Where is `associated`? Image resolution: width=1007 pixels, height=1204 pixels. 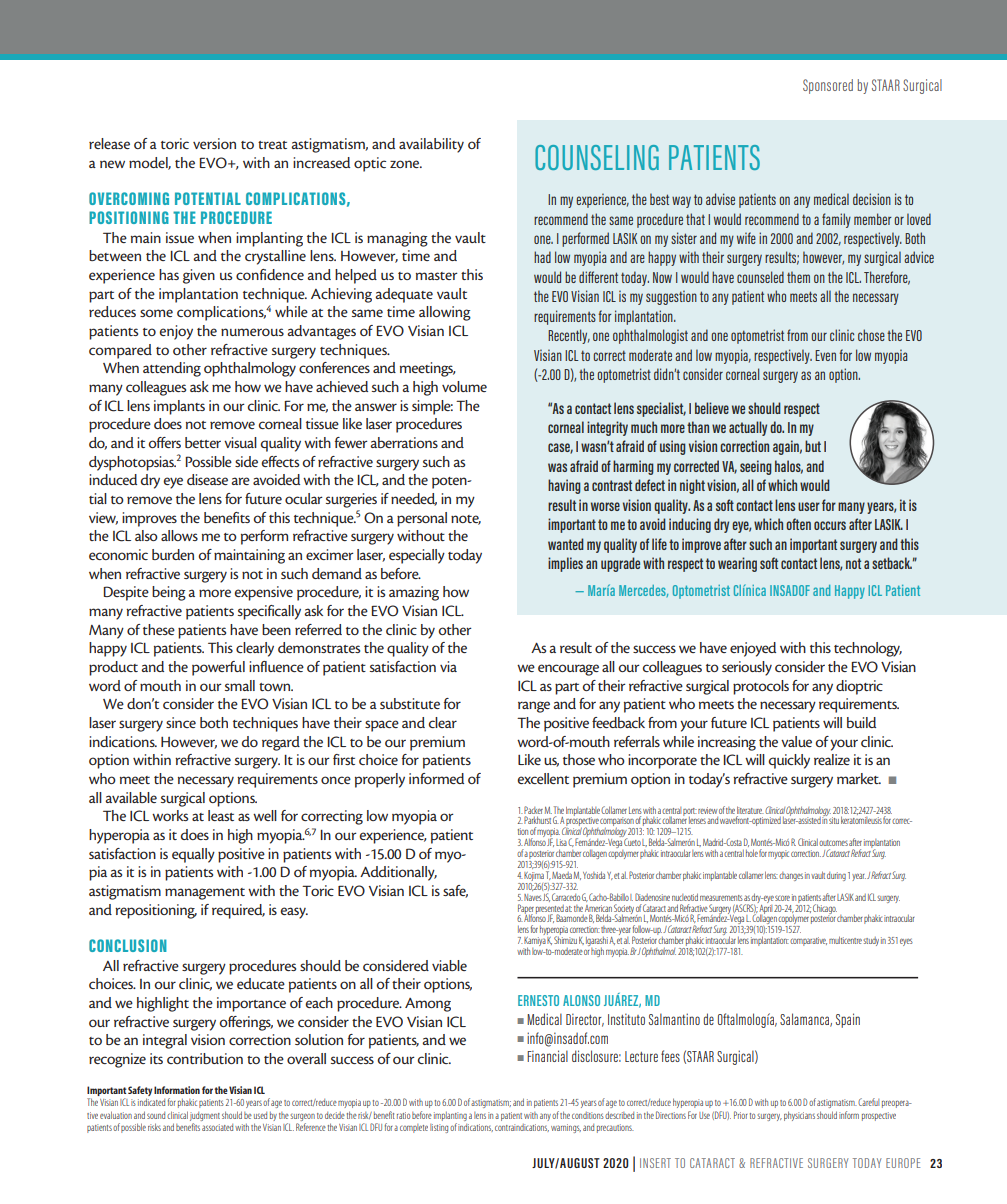 associated is located at coordinates (217, 1127).
